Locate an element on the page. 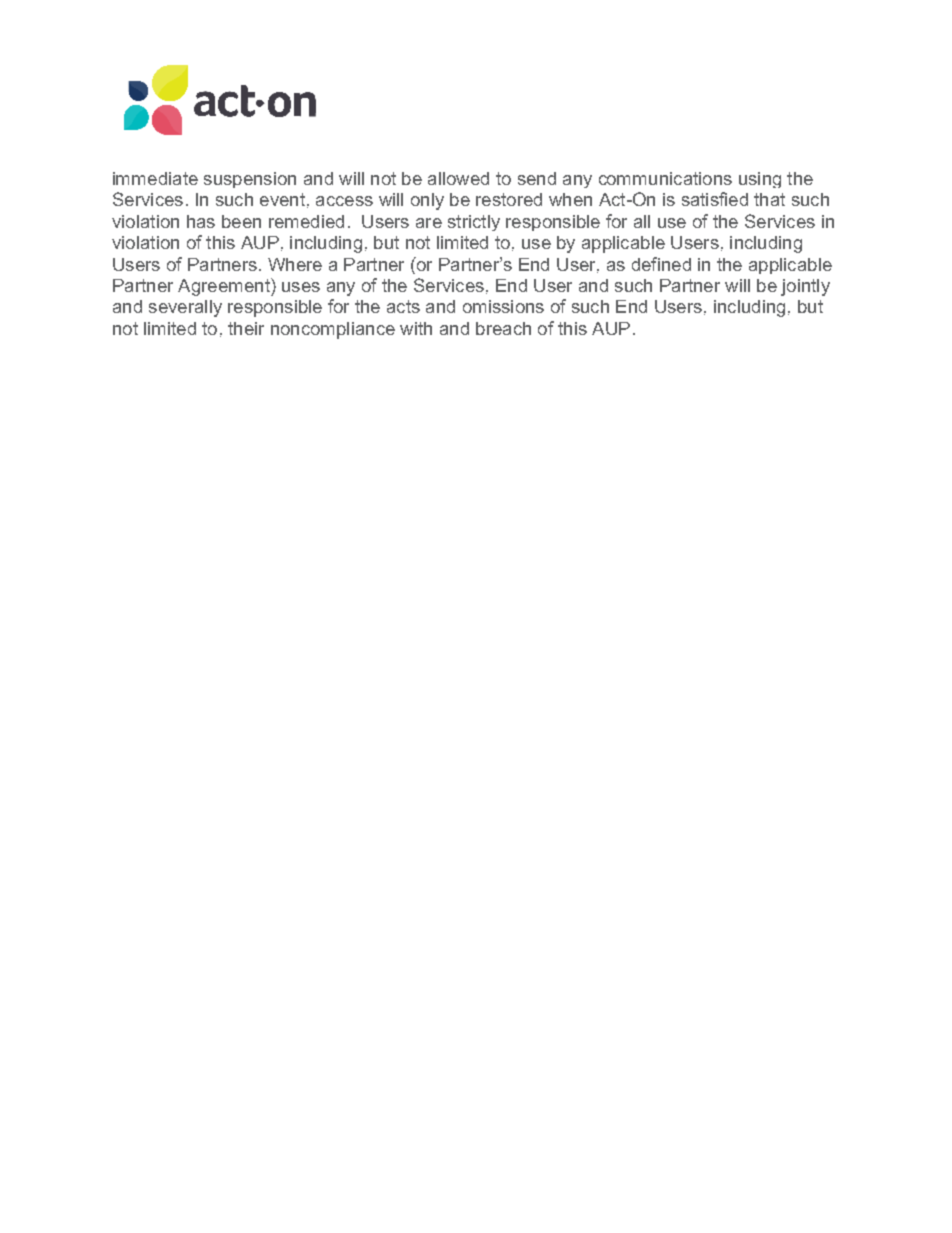  strictly is located at coordinates (474, 223).
